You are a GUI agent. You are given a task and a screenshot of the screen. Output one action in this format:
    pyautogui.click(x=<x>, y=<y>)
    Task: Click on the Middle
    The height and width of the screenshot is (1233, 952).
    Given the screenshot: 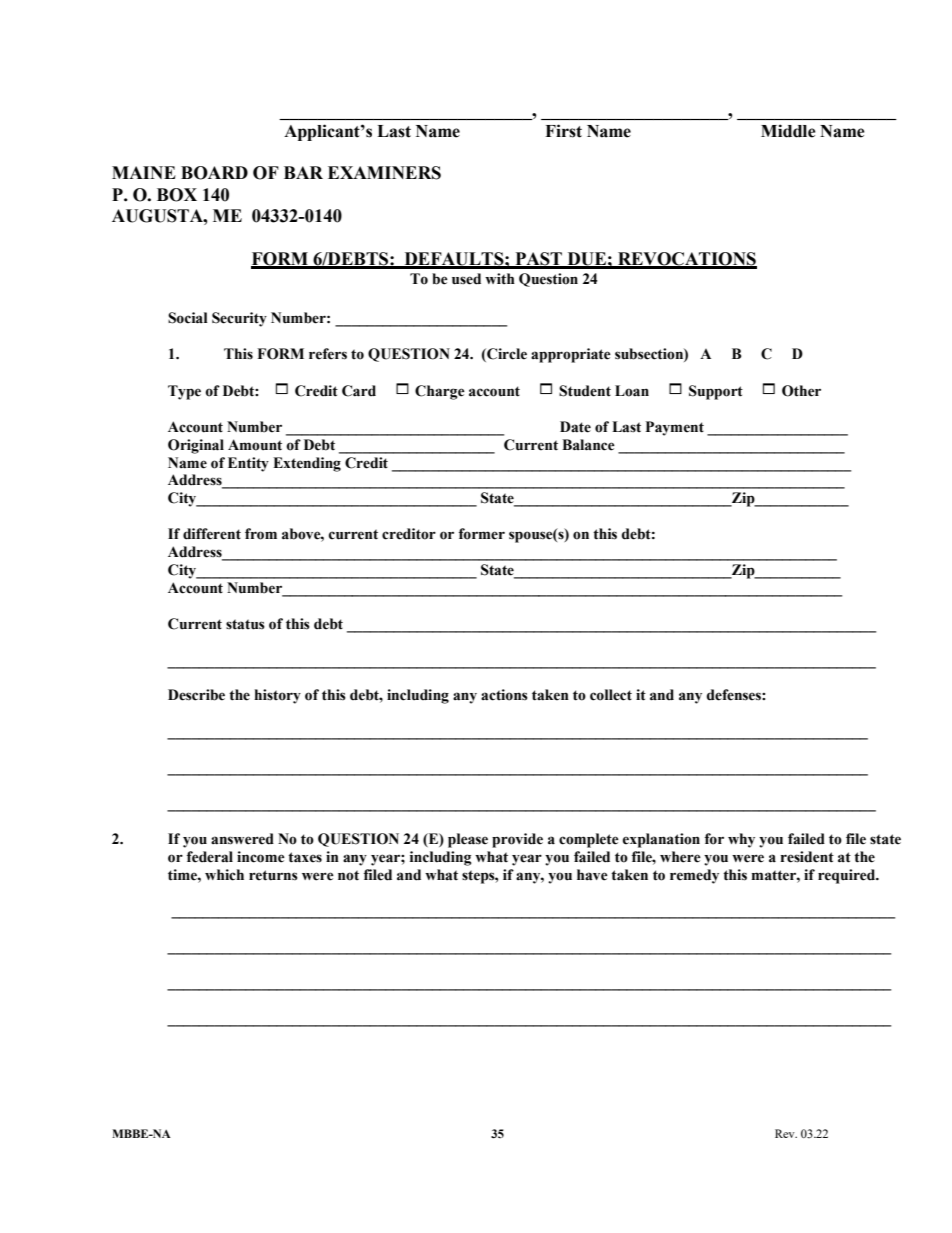 What is the action you would take?
    pyautogui.click(x=788, y=131)
